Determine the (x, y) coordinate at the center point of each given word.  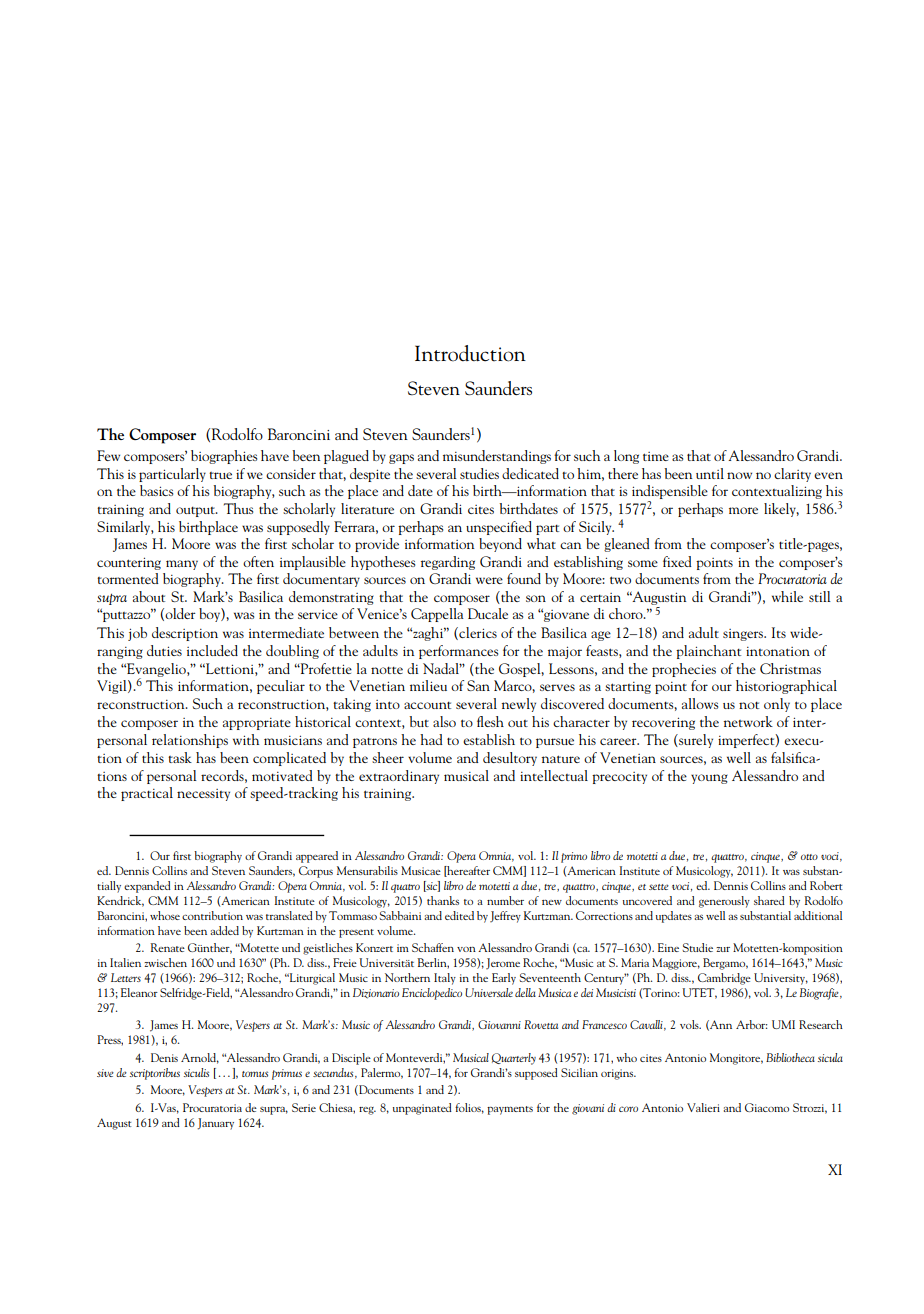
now (739, 475)
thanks (443, 900)
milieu (428, 685)
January (215, 1124)
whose (165, 915)
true (220, 475)
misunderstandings (497, 457)
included (212, 650)
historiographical (786, 687)
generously (724, 902)
